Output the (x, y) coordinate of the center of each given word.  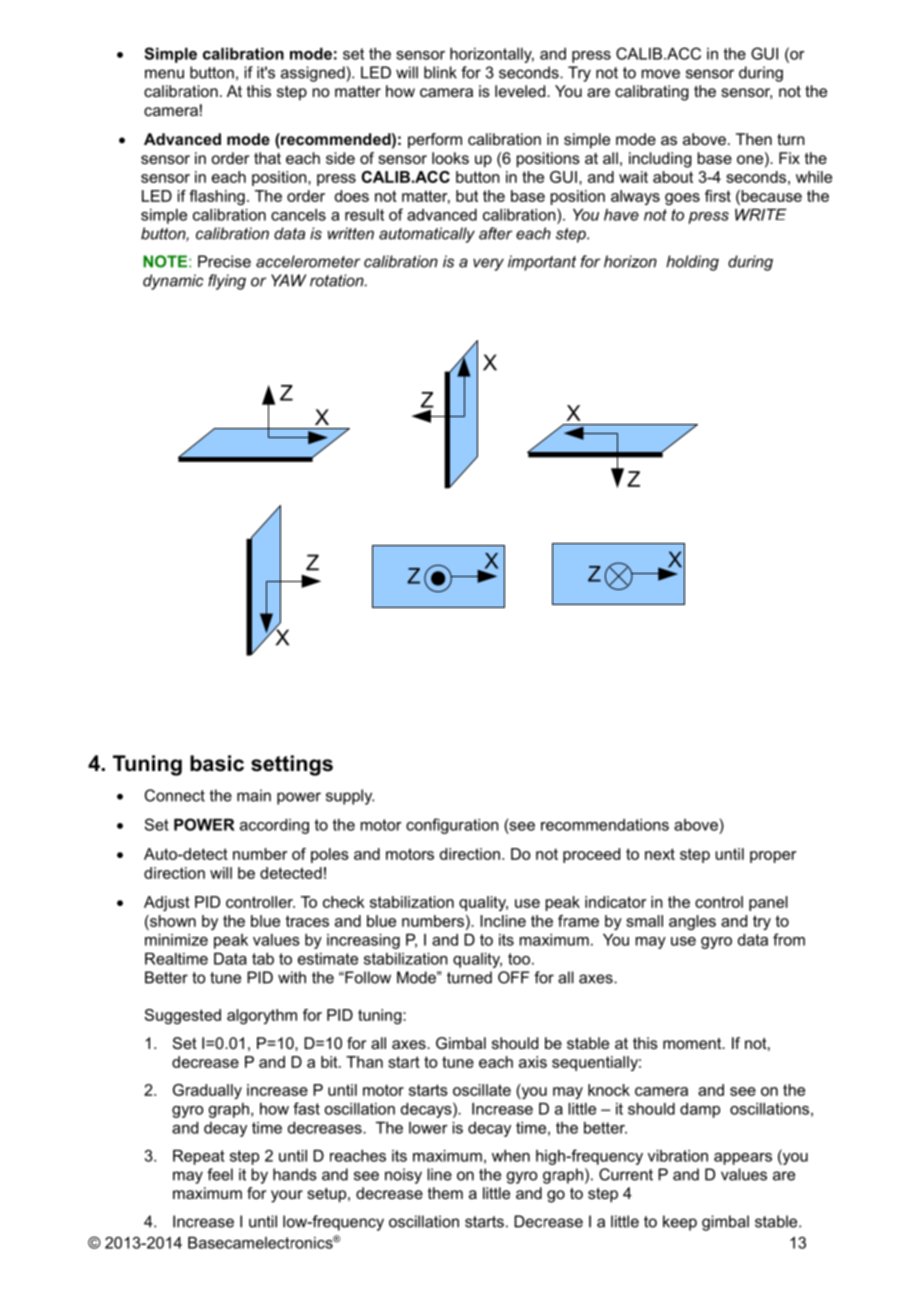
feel (220, 1174)
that (267, 158)
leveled (521, 91)
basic (217, 763)
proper (773, 857)
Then (754, 139)
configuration (452, 826)
